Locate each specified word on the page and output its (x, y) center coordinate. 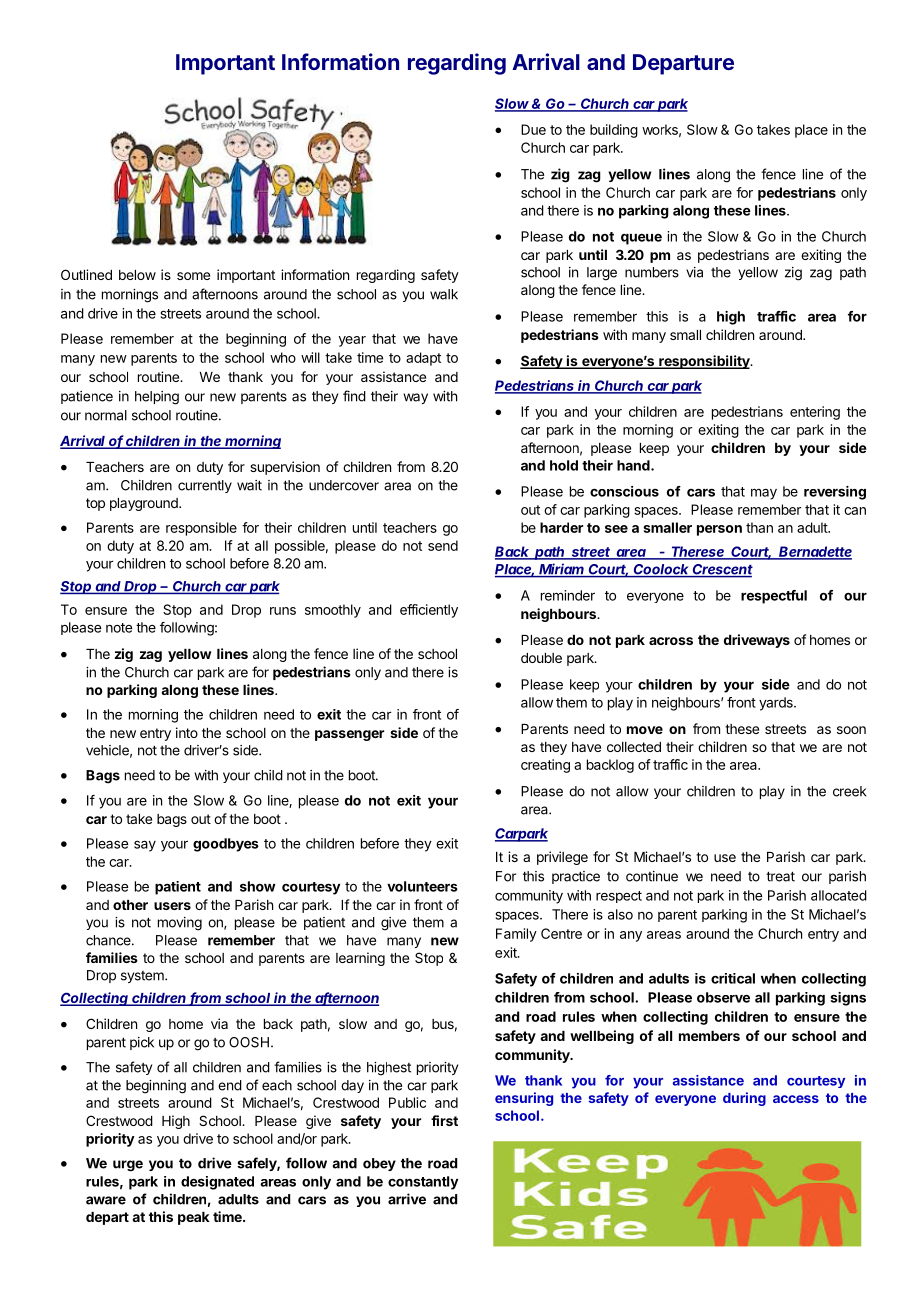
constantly (423, 1183)
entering (815, 413)
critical (733, 978)
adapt (423, 359)
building (614, 131)
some (193, 276)
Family (516, 935)
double (541, 658)
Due (533, 129)
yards (777, 704)
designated (217, 1183)
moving (180, 924)
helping (157, 398)
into (187, 732)
